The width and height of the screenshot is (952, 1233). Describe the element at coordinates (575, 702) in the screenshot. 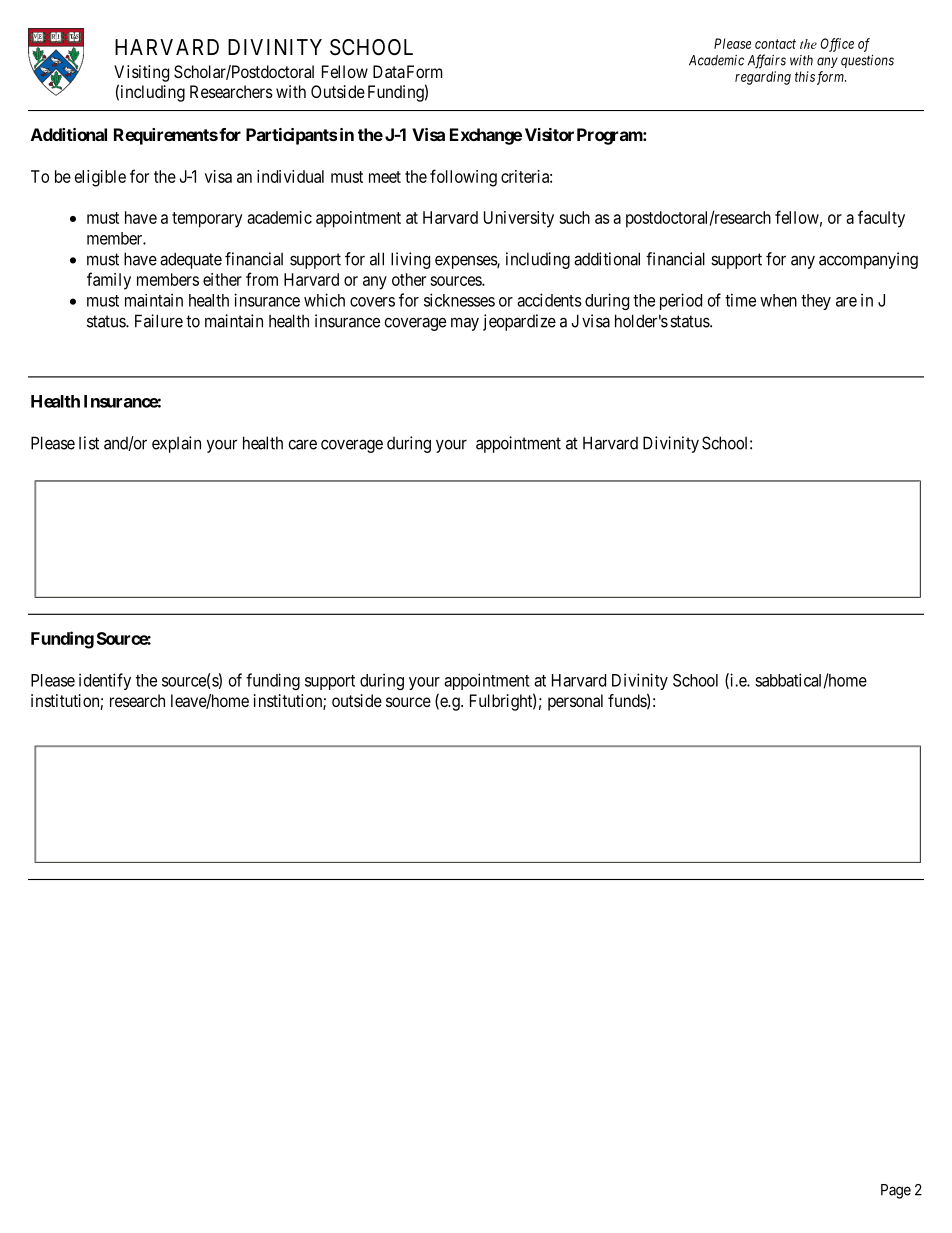

I see `personal` at that location.
